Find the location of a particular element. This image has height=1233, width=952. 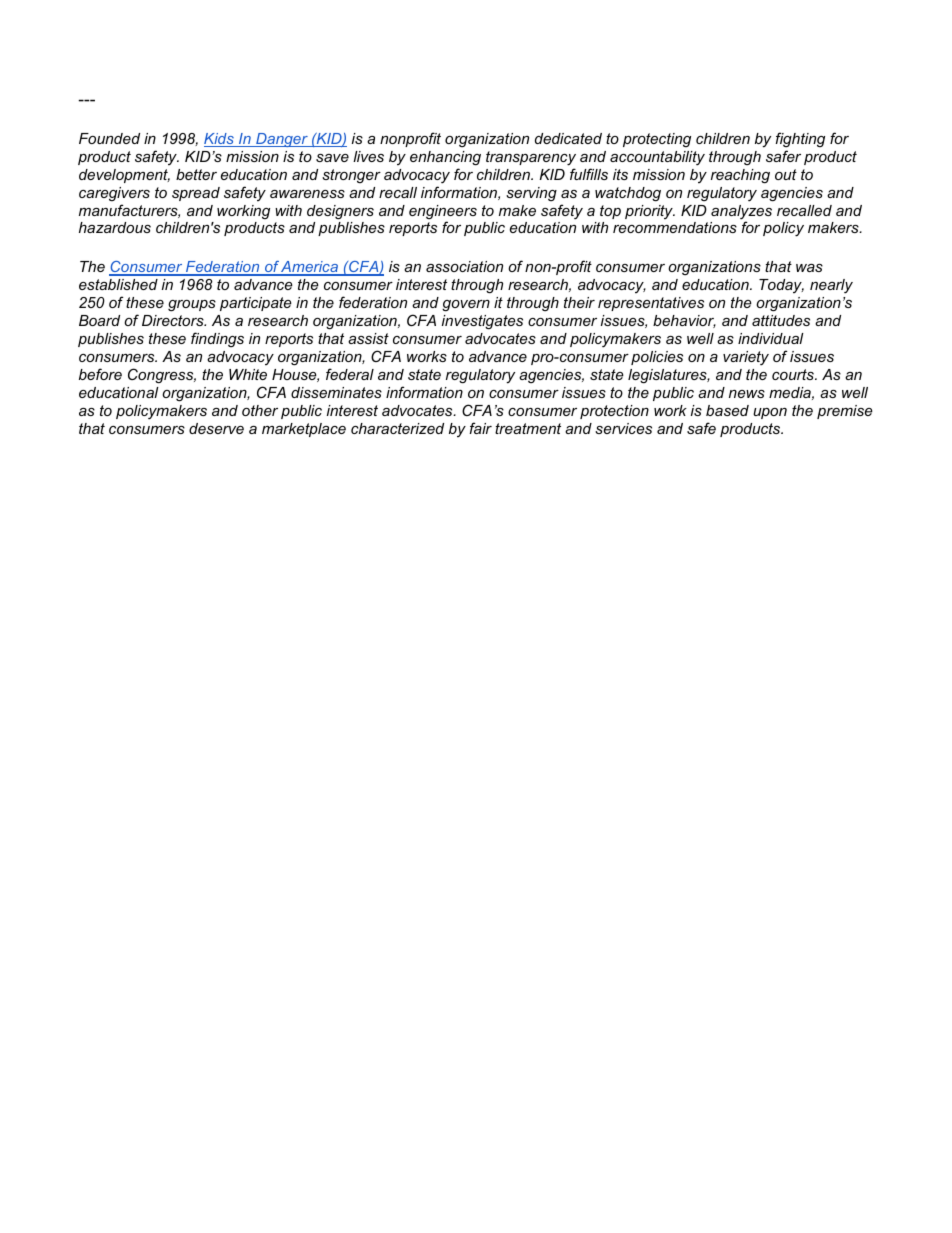

fair is located at coordinates (481, 428).
